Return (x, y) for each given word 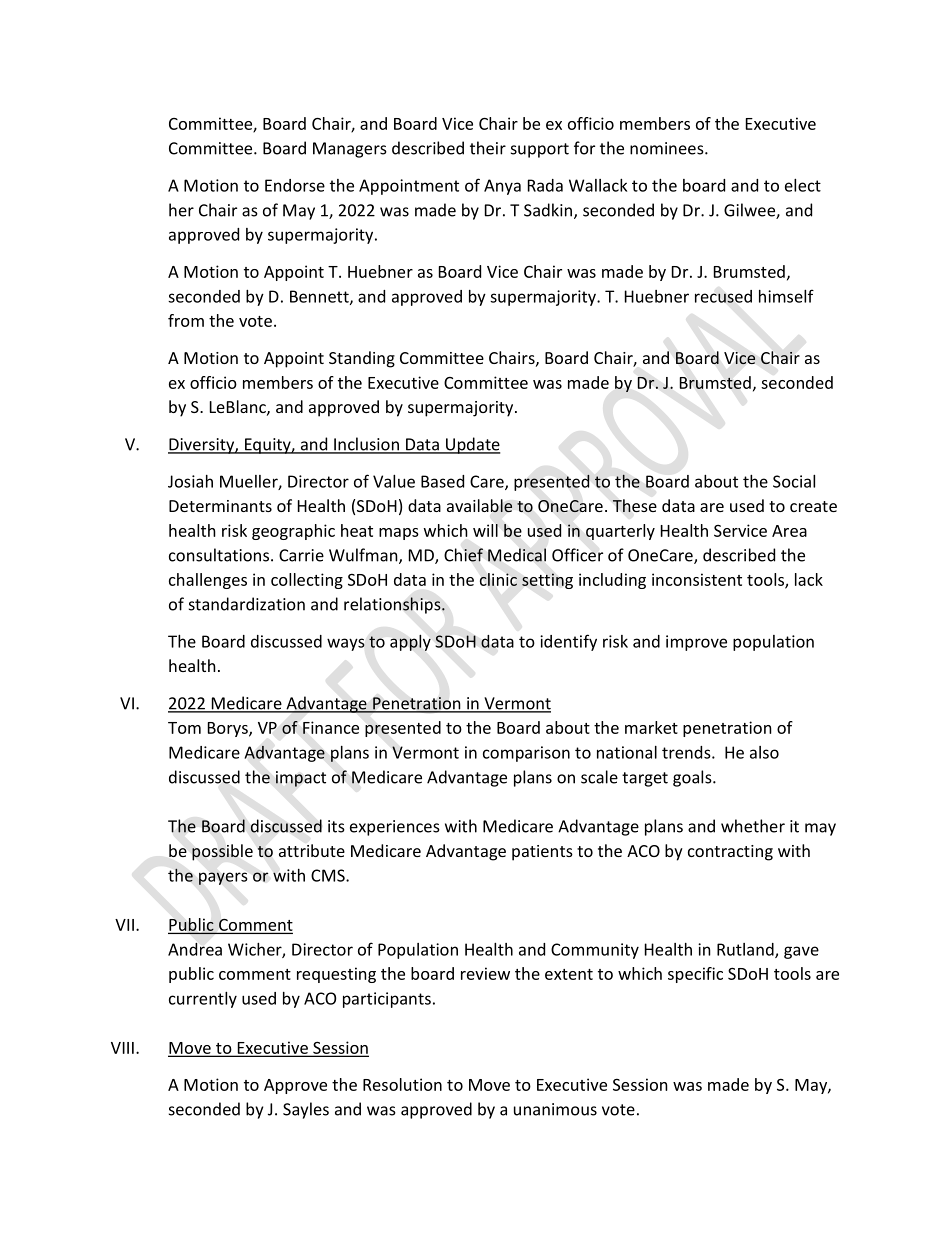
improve (696, 643)
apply (410, 643)
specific (695, 975)
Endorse (295, 185)
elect (803, 185)
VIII (122, 1048)
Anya (502, 187)
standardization (247, 604)
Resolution (402, 1084)
